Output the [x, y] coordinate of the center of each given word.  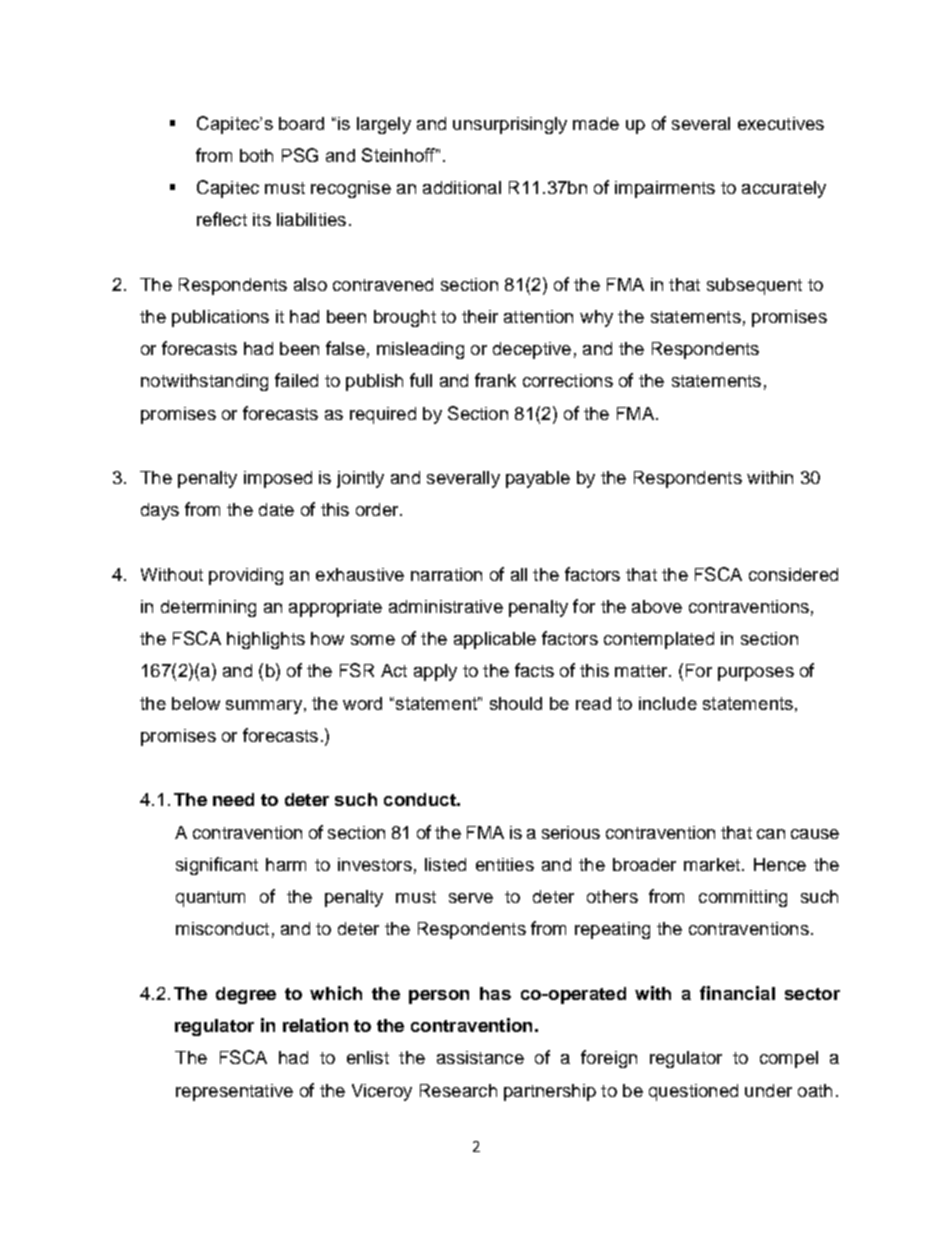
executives [781, 123]
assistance [480, 1057]
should [516, 703]
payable [538, 479]
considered [793, 574]
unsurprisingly [510, 125]
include [668, 703]
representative [234, 1092]
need [233, 799]
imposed [278, 479]
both [256, 155]
